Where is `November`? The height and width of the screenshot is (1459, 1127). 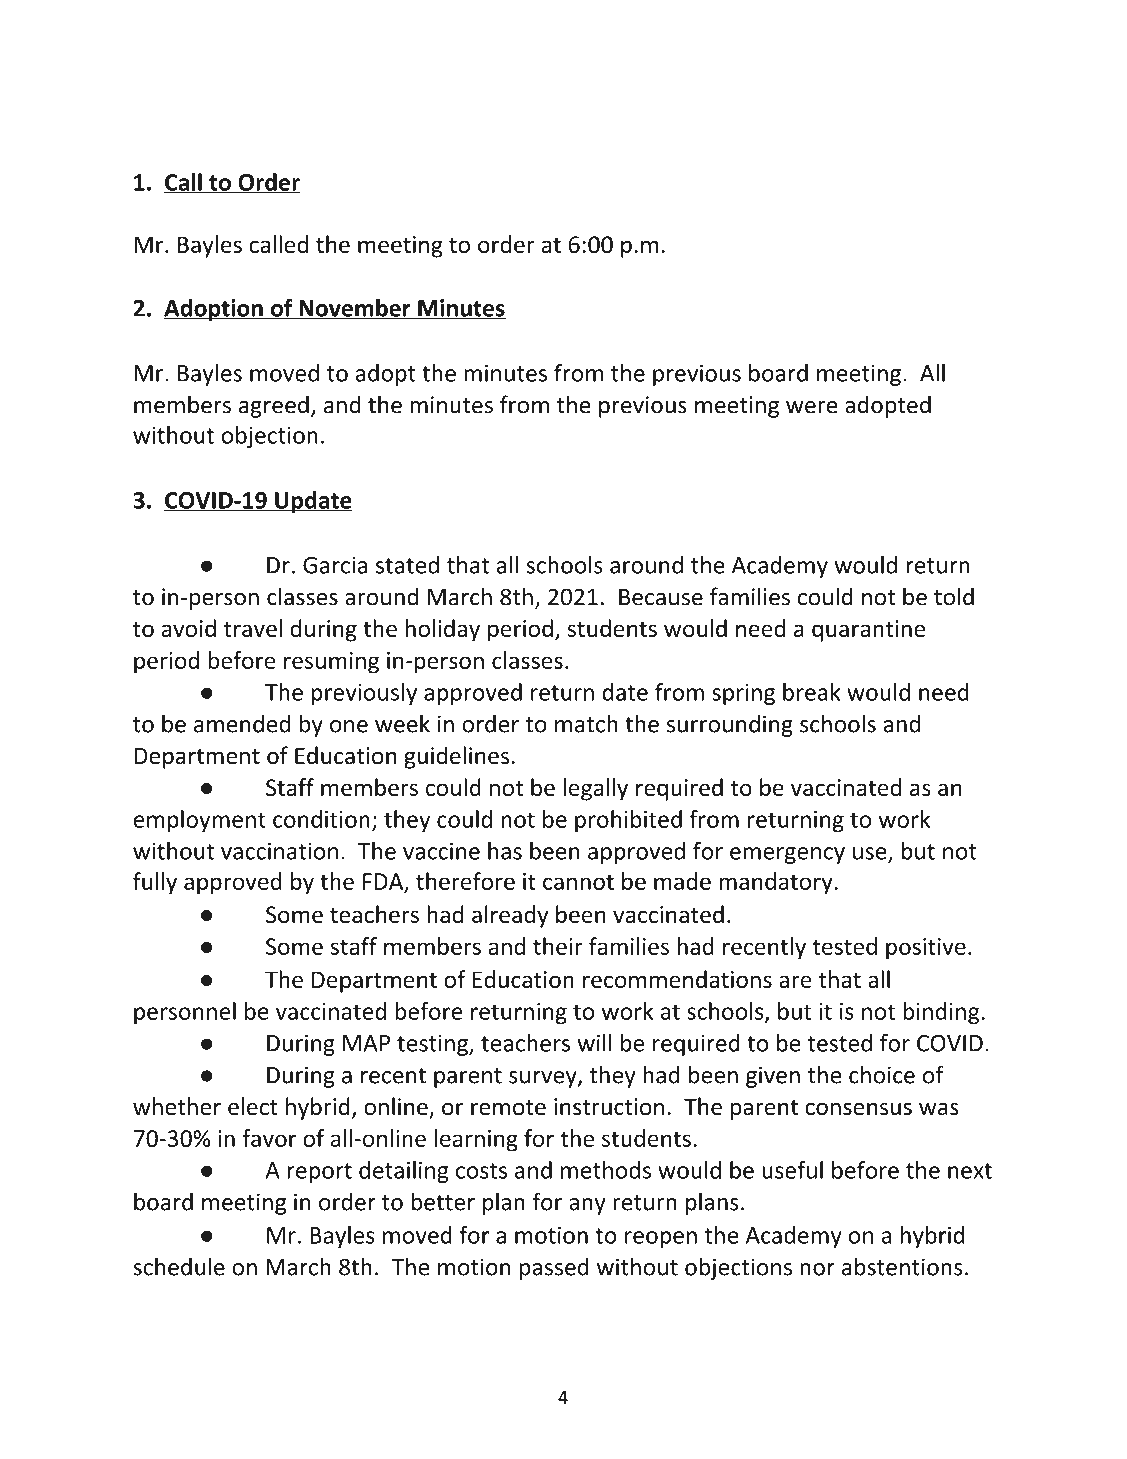
November is located at coordinates (355, 309).
